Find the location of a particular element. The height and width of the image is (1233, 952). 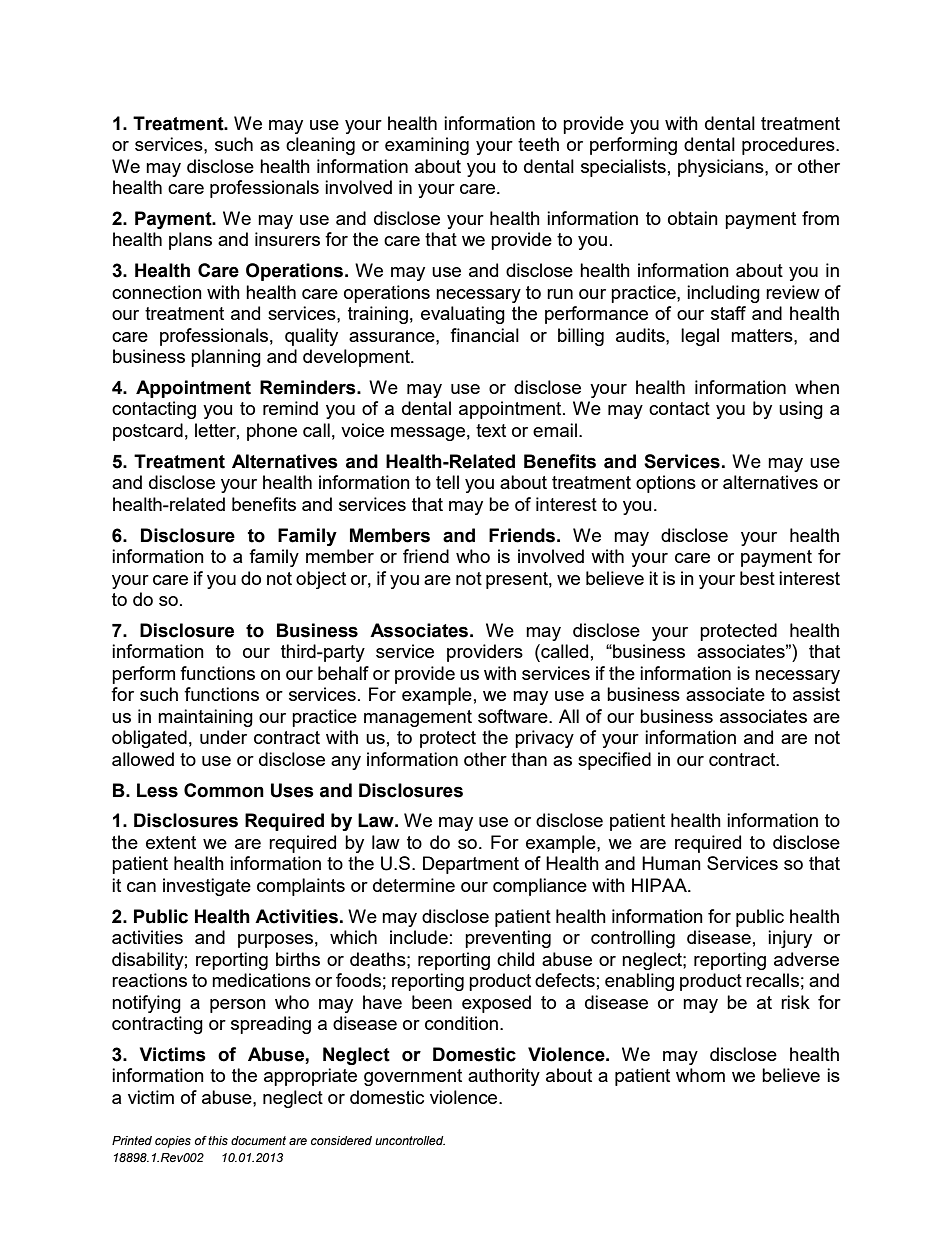

plans is located at coordinates (190, 241).
